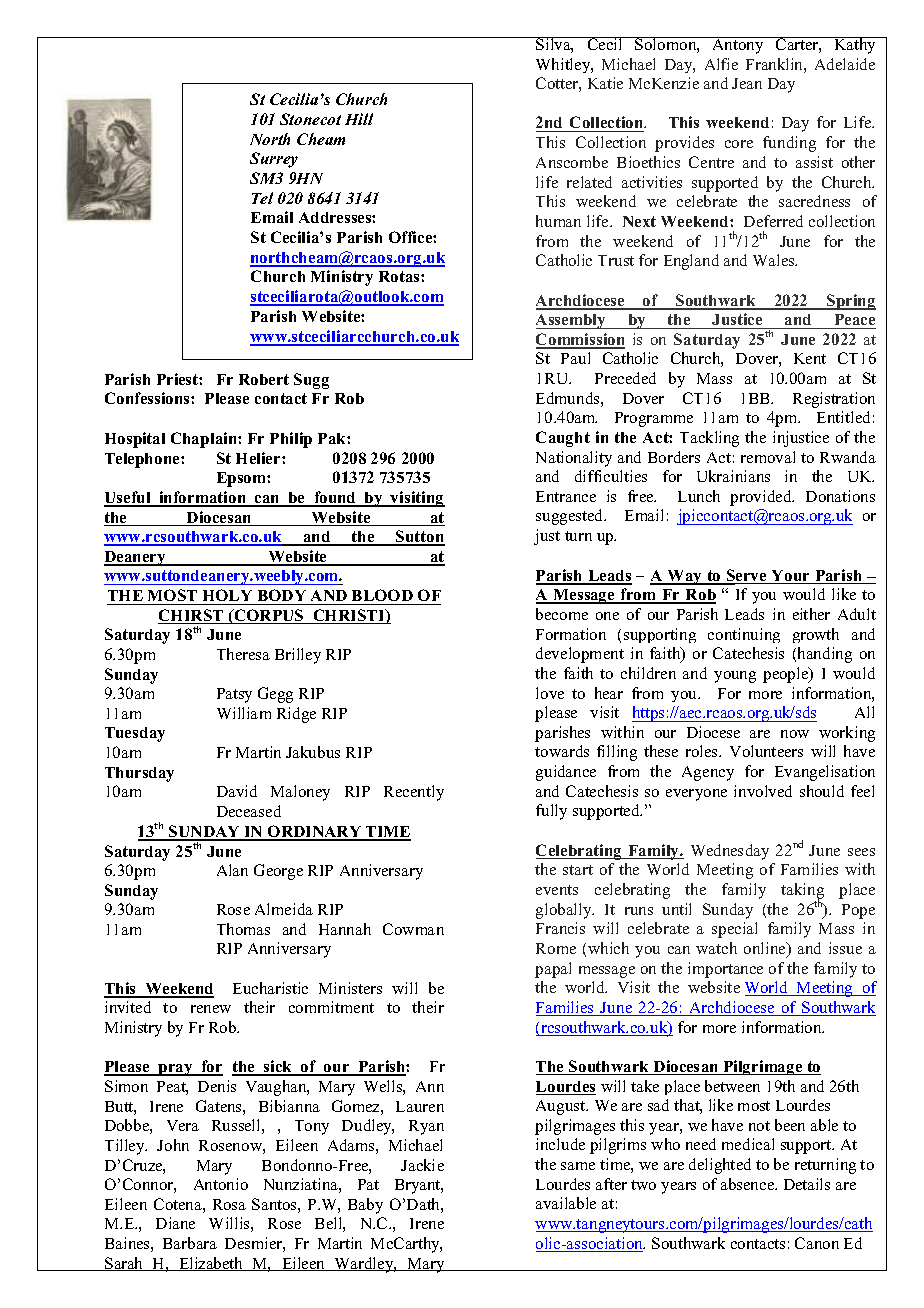 The height and width of the screenshot is (1308, 924). Describe the element at coordinates (190, 1243) in the screenshot. I see `Barbara` at that location.
